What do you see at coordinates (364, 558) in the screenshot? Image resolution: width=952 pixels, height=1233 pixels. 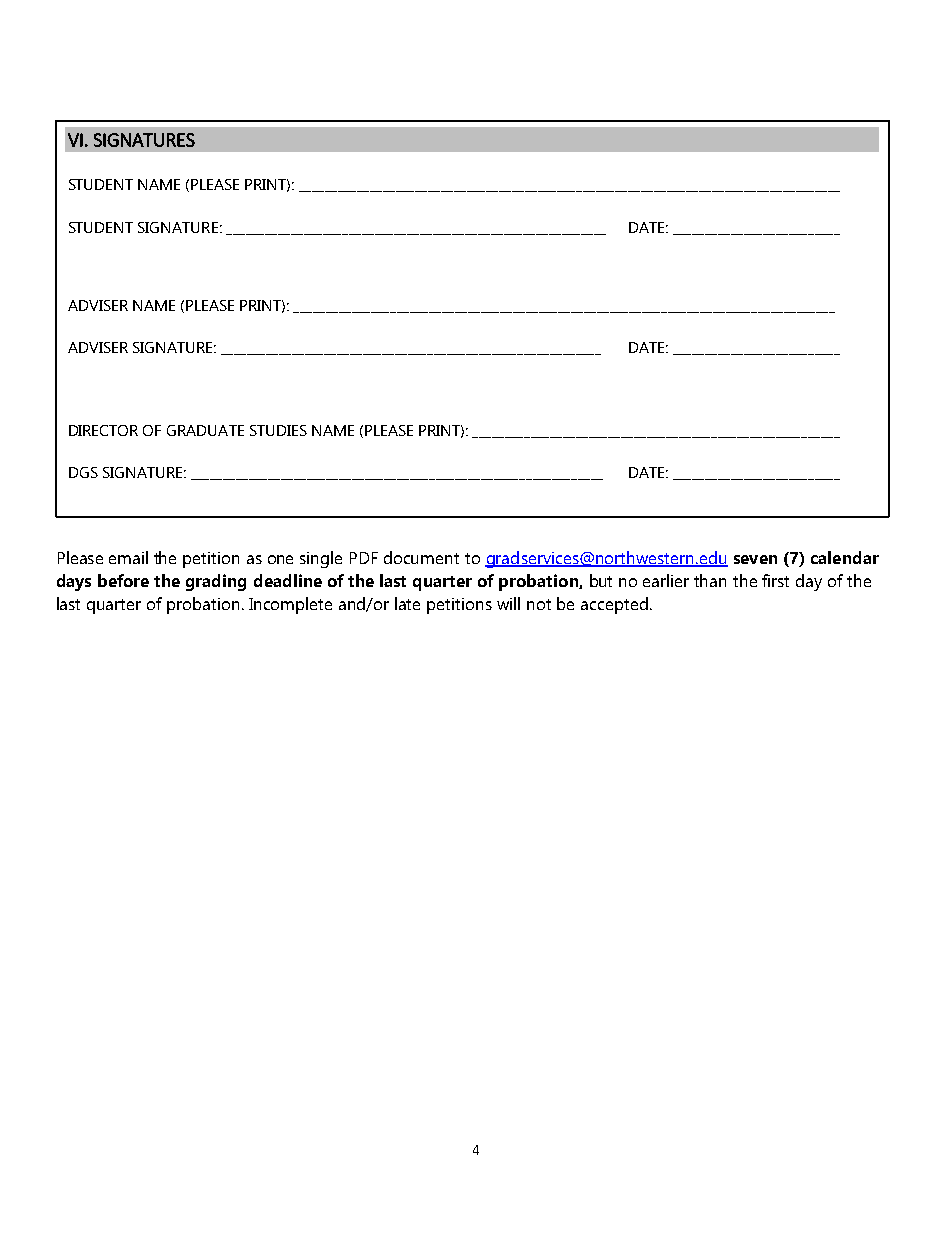 I see `PDF` at bounding box center [364, 558].
